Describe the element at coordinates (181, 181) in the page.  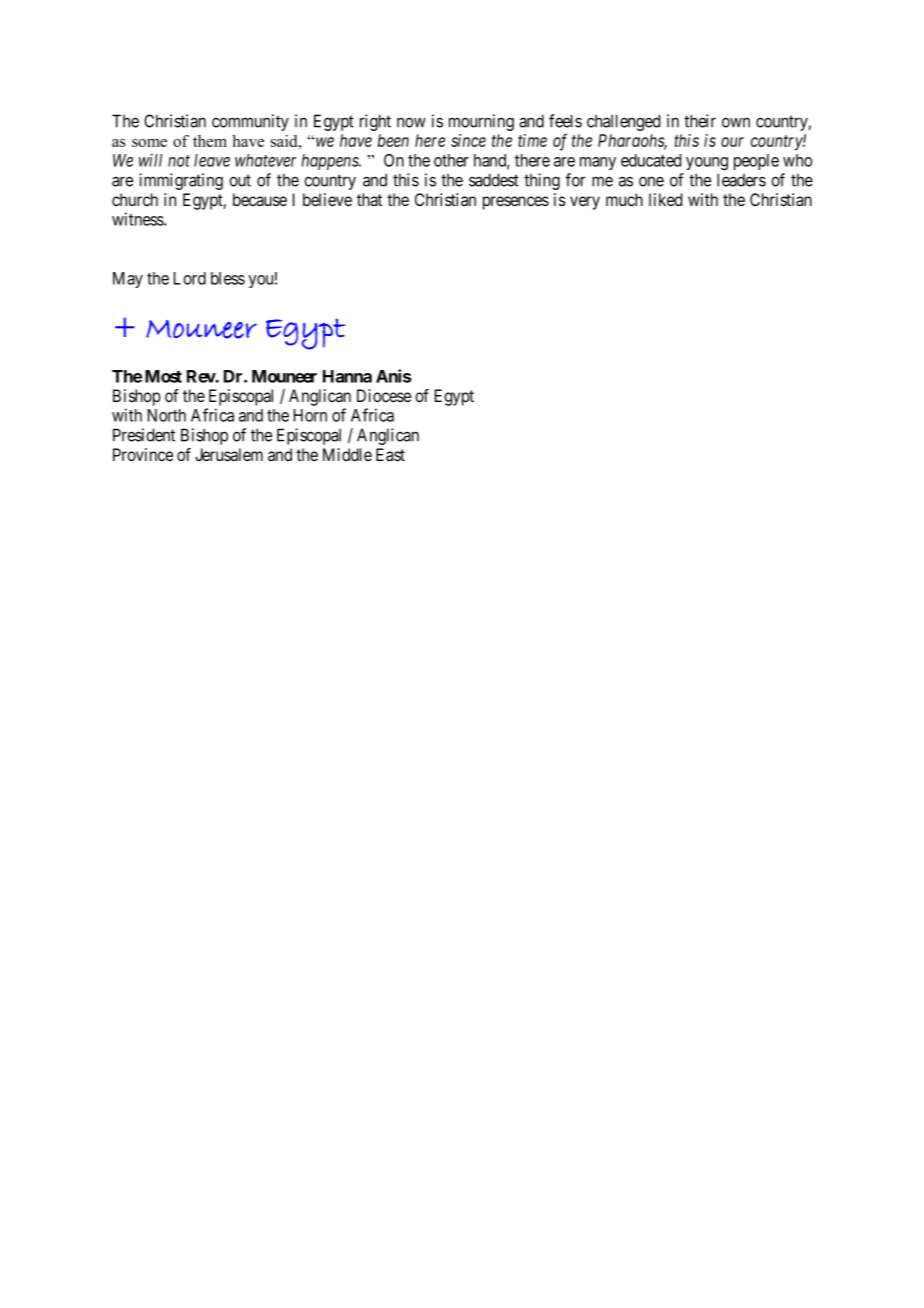
I see `immigrating` at that location.
